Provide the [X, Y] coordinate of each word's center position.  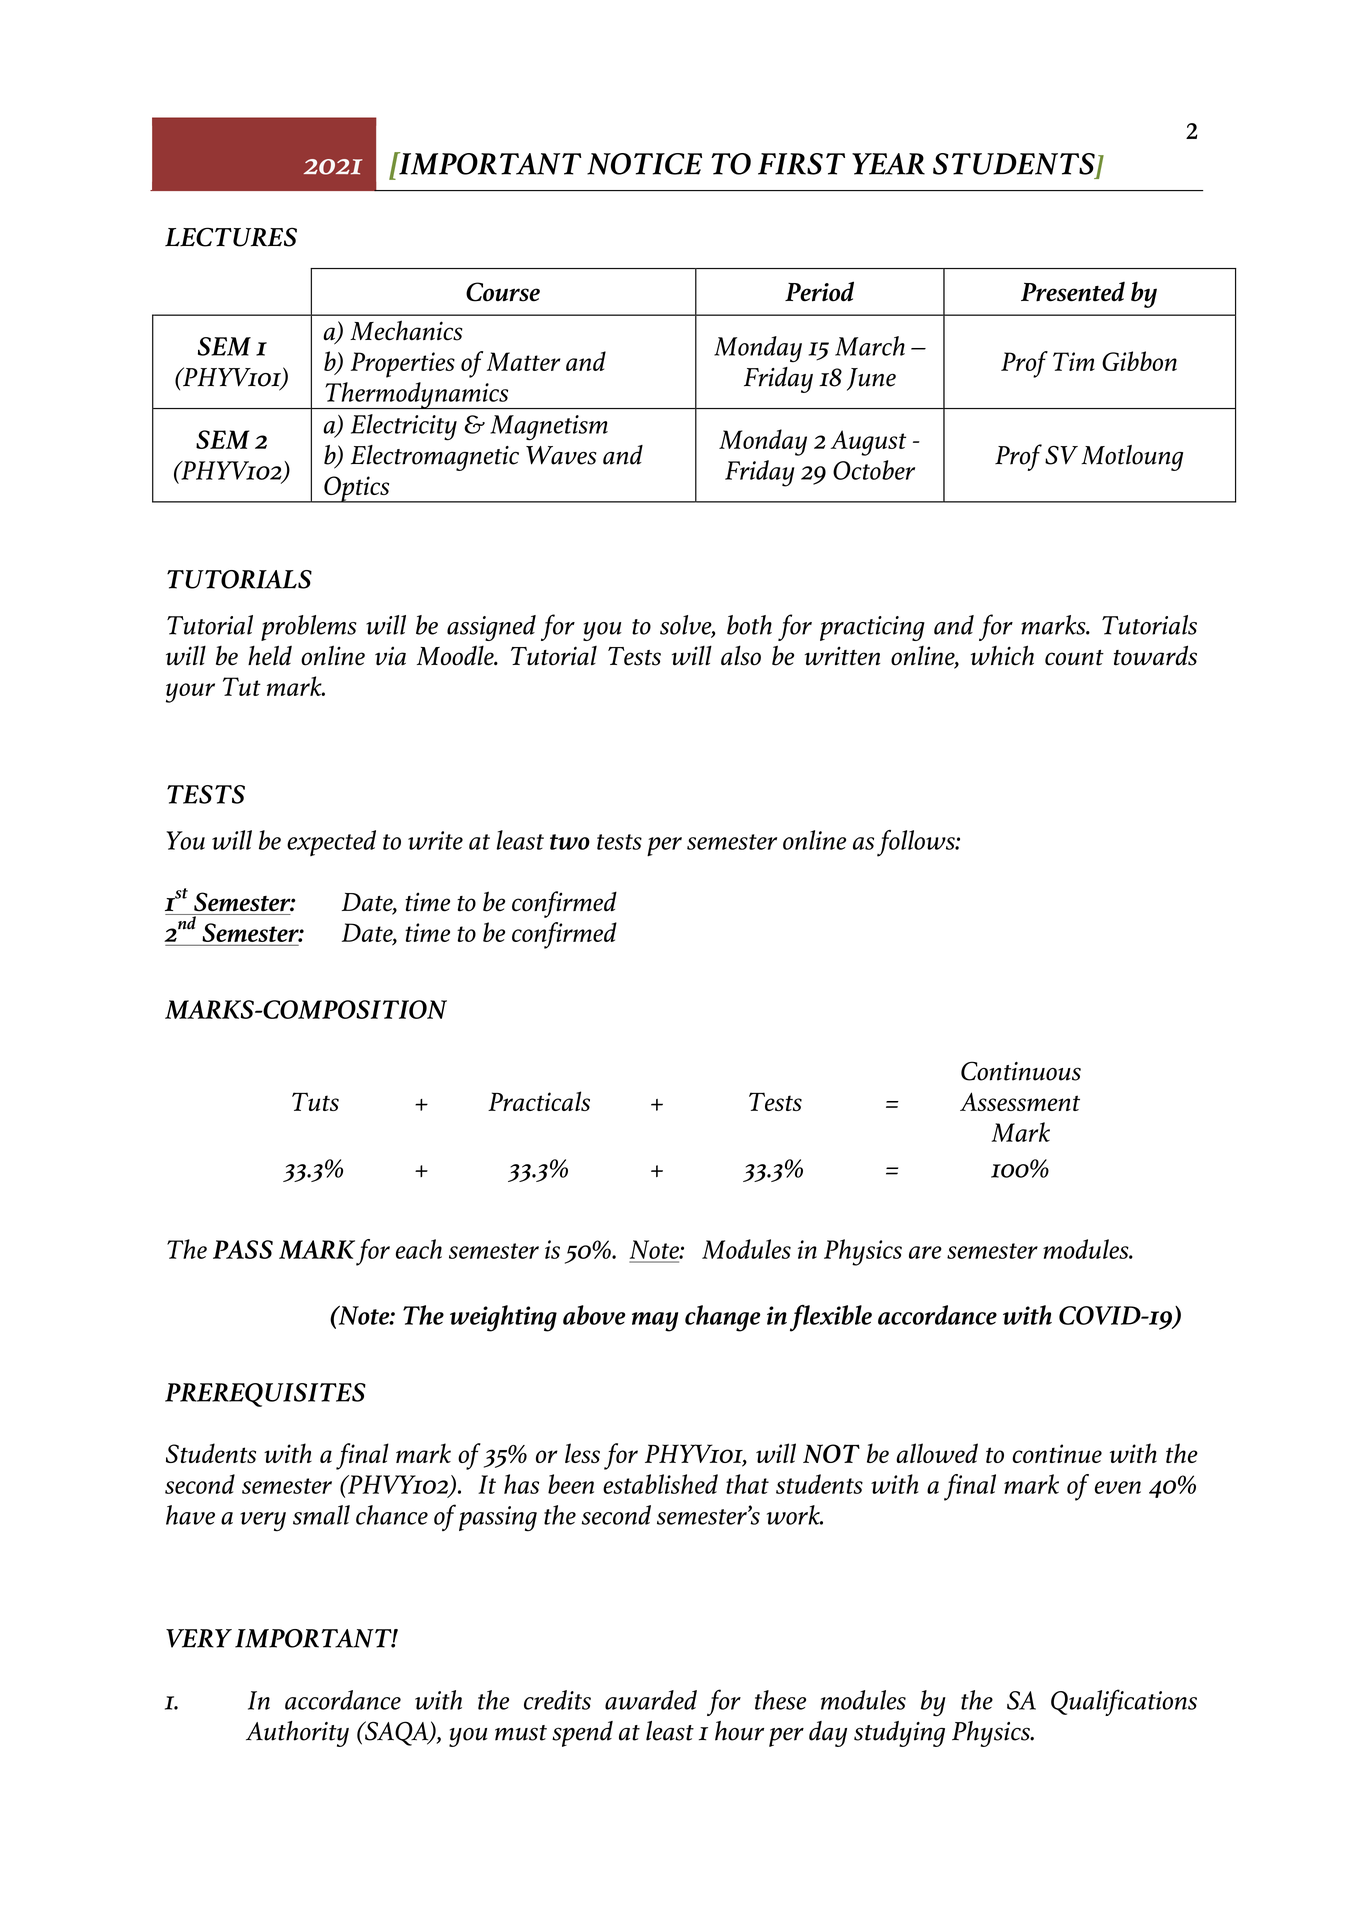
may [655, 1322]
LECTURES [231, 237]
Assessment [1020, 1101]
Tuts [315, 1101]
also [741, 655]
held [270, 655]
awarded [651, 1700]
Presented [1073, 292]
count [1074, 658]
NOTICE [644, 164]
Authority [297, 1734]
